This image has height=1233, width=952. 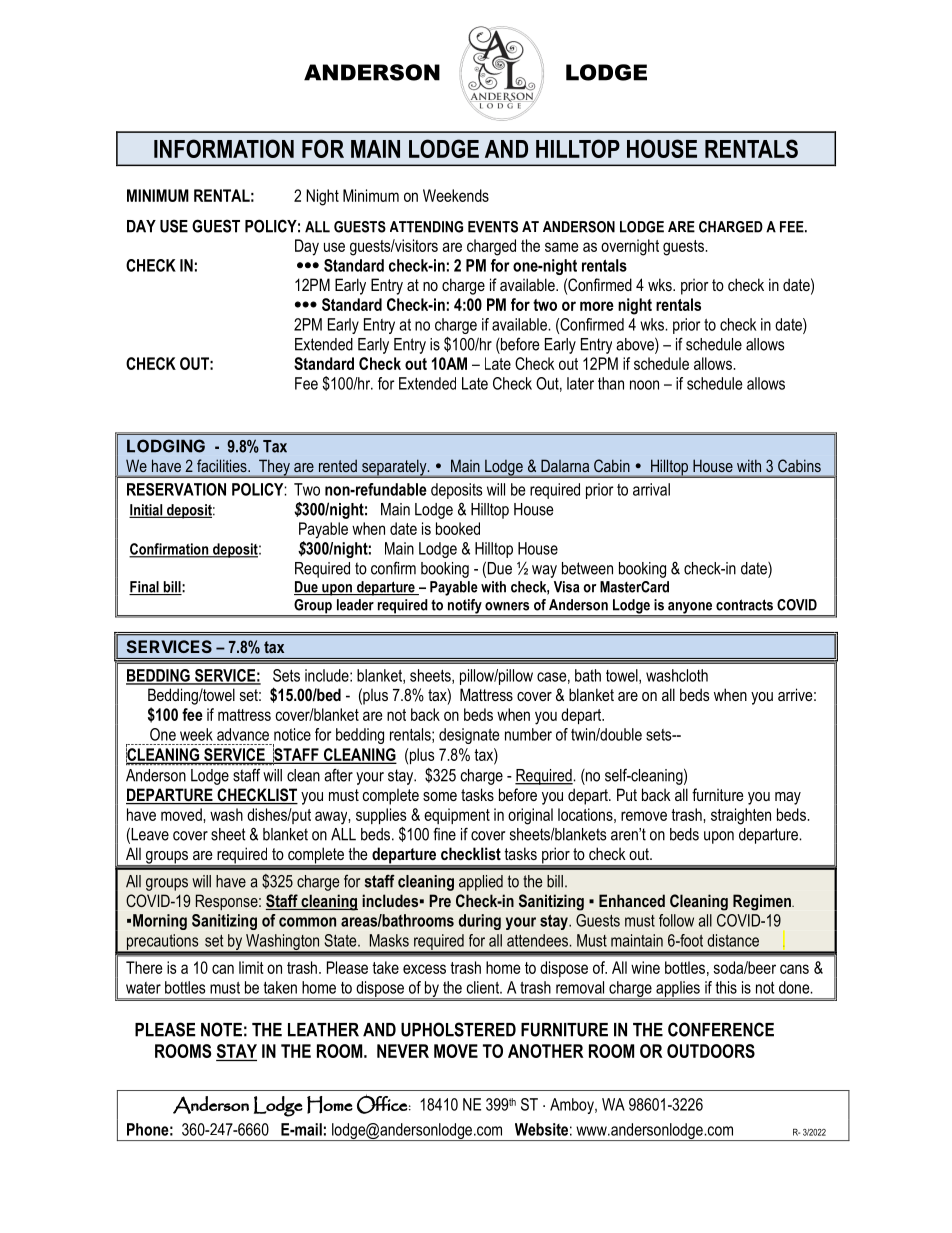 I want to click on advance, so click(x=243, y=734).
